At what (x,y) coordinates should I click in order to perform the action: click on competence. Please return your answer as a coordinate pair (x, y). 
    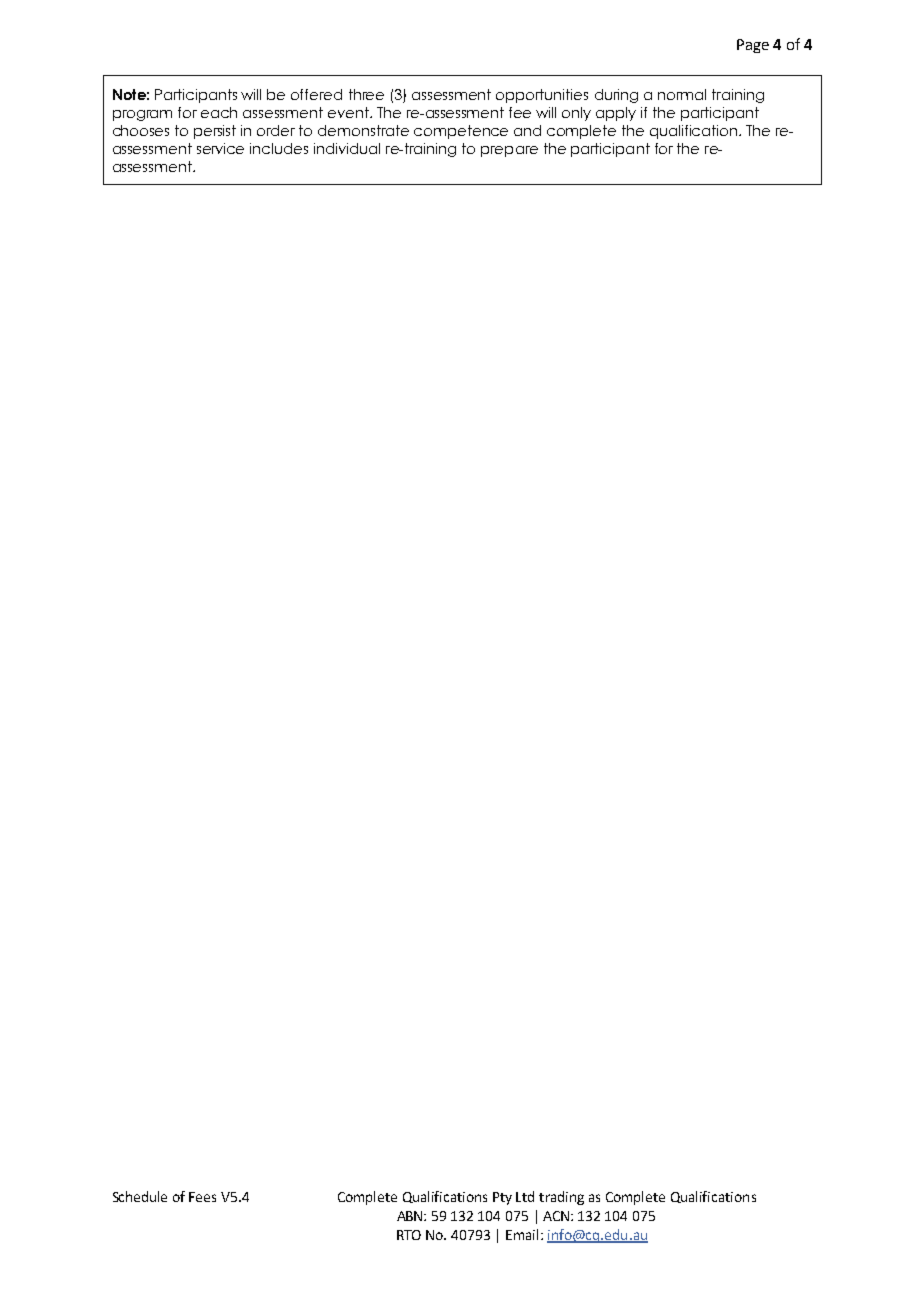
    Looking at the image, I should click on (461, 132).
